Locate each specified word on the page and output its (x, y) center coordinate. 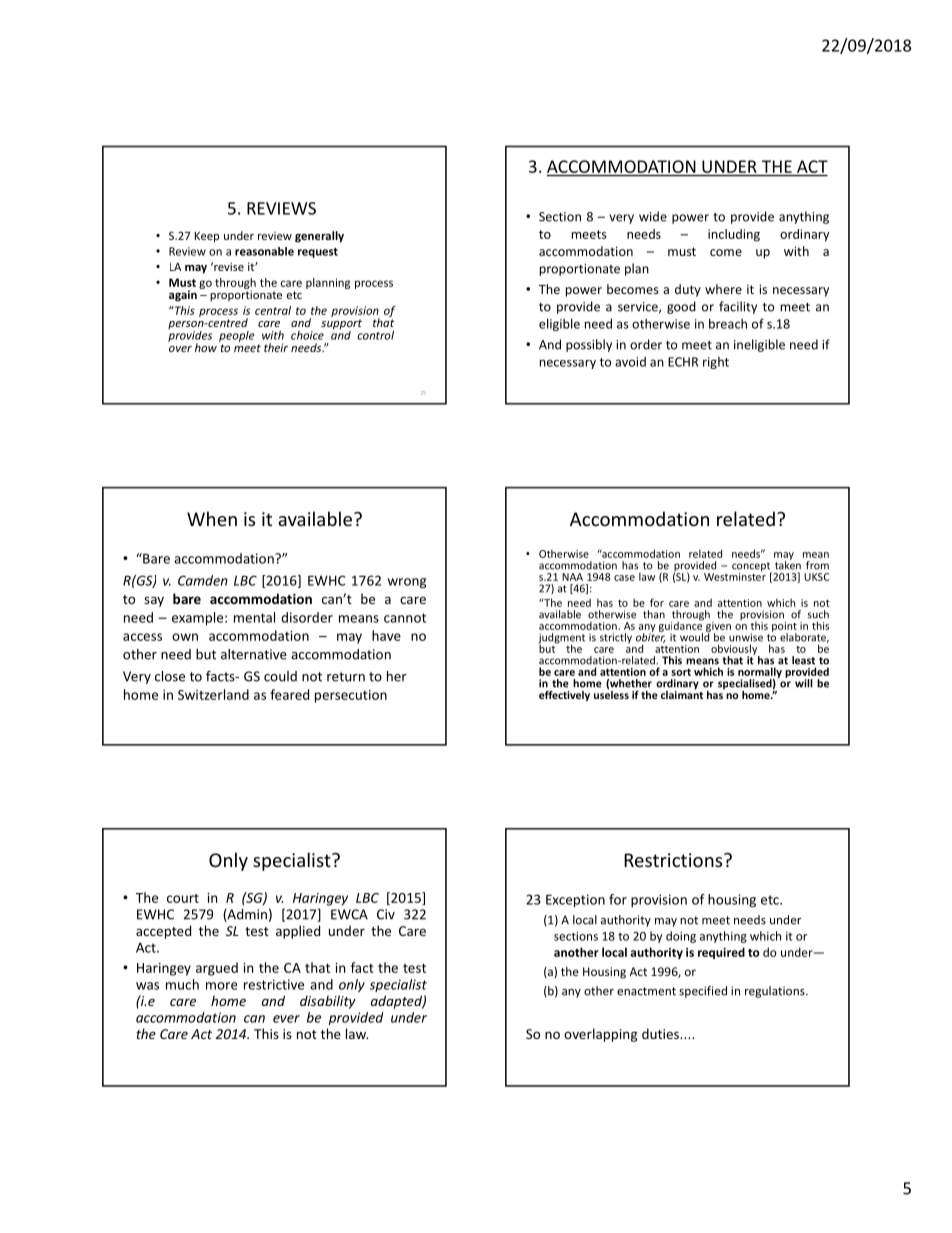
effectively (564, 696)
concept (752, 568)
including (734, 235)
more (221, 986)
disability (328, 1002)
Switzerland (213, 694)
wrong (406, 583)
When (212, 518)
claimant (682, 693)
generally (319, 237)
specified (703, 992)
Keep (207, 237)
